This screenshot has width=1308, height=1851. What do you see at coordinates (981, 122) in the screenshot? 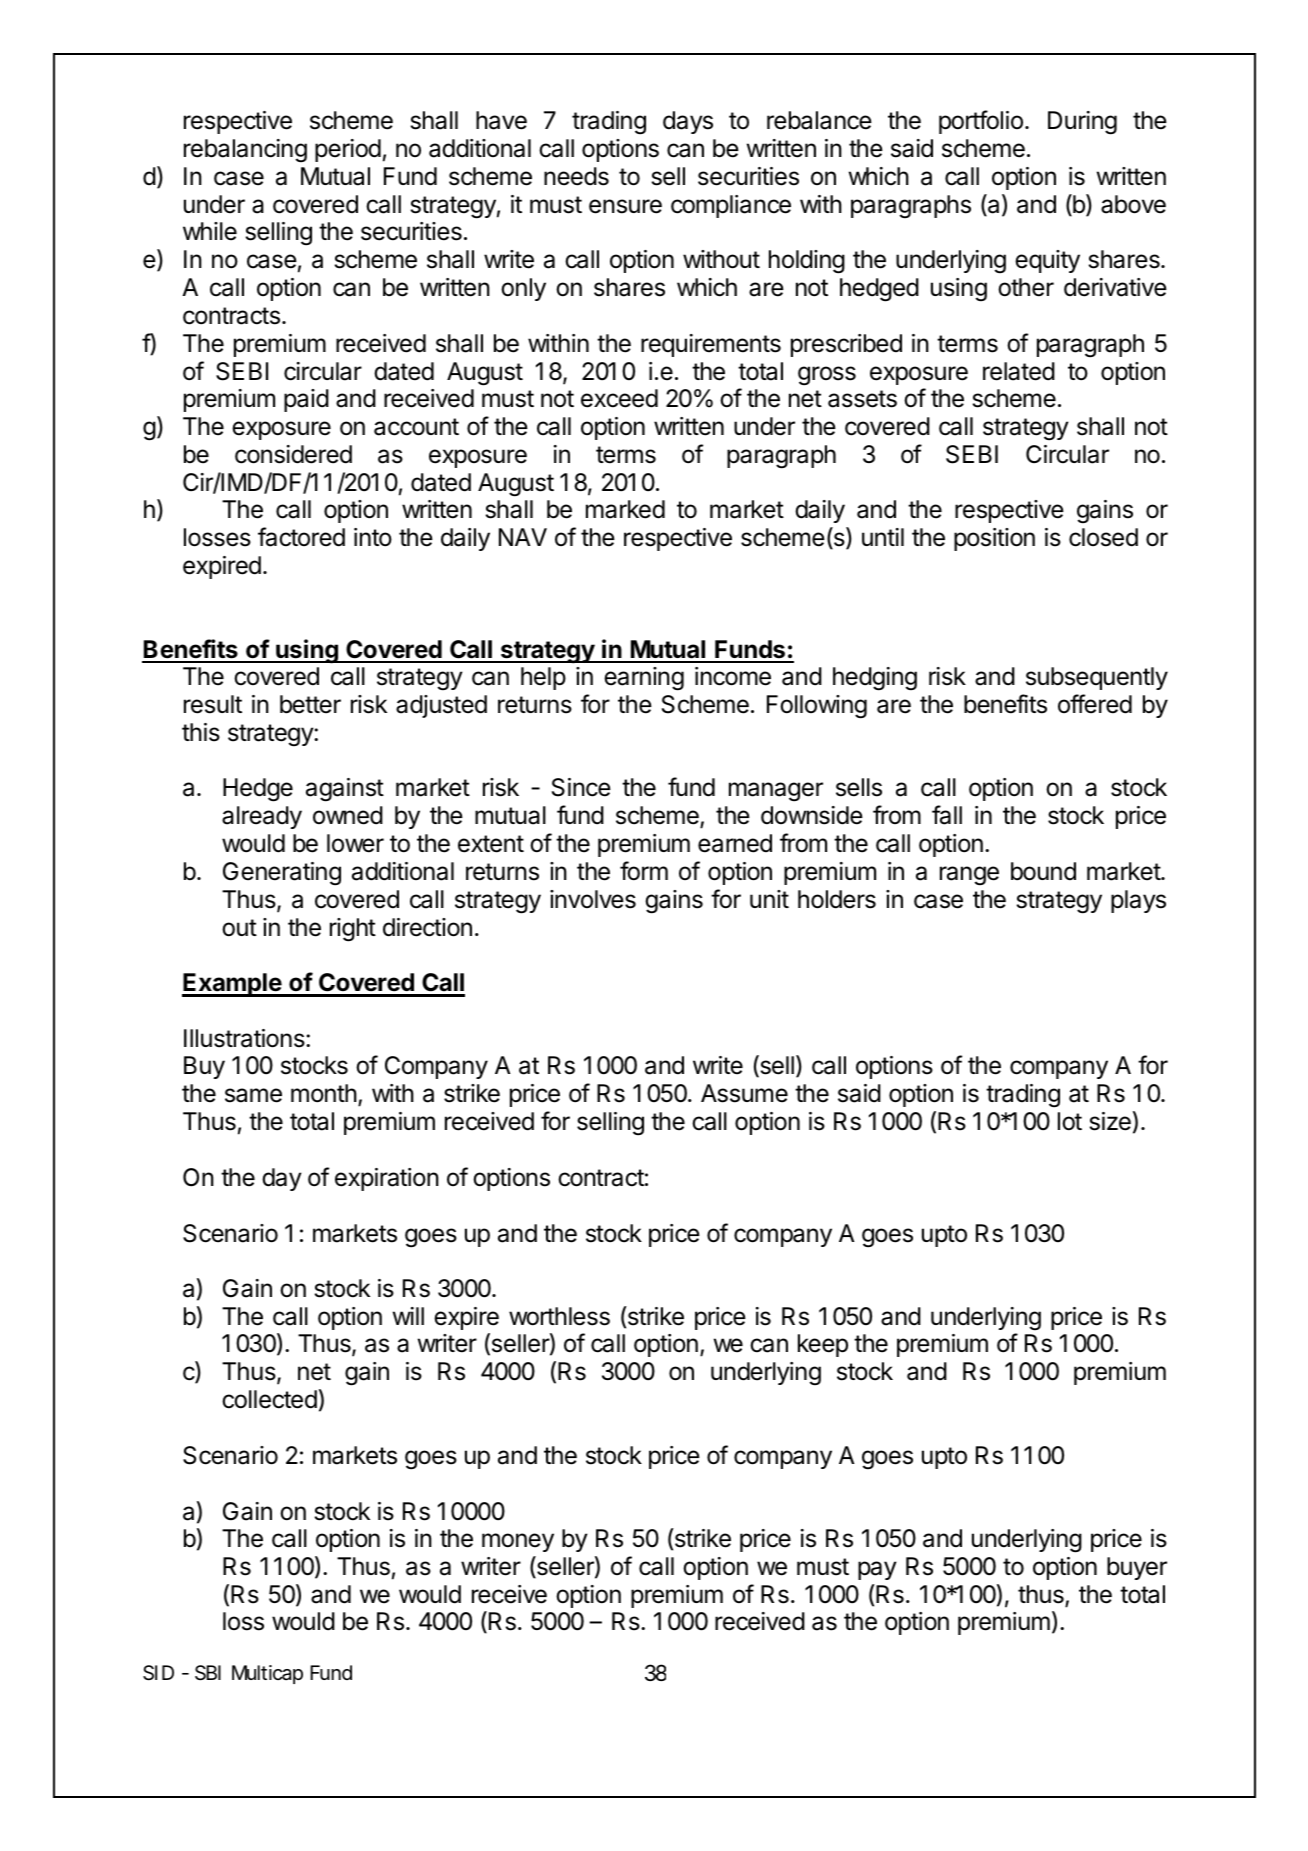
I see `portfolio` at bounding box center [981, 122].
